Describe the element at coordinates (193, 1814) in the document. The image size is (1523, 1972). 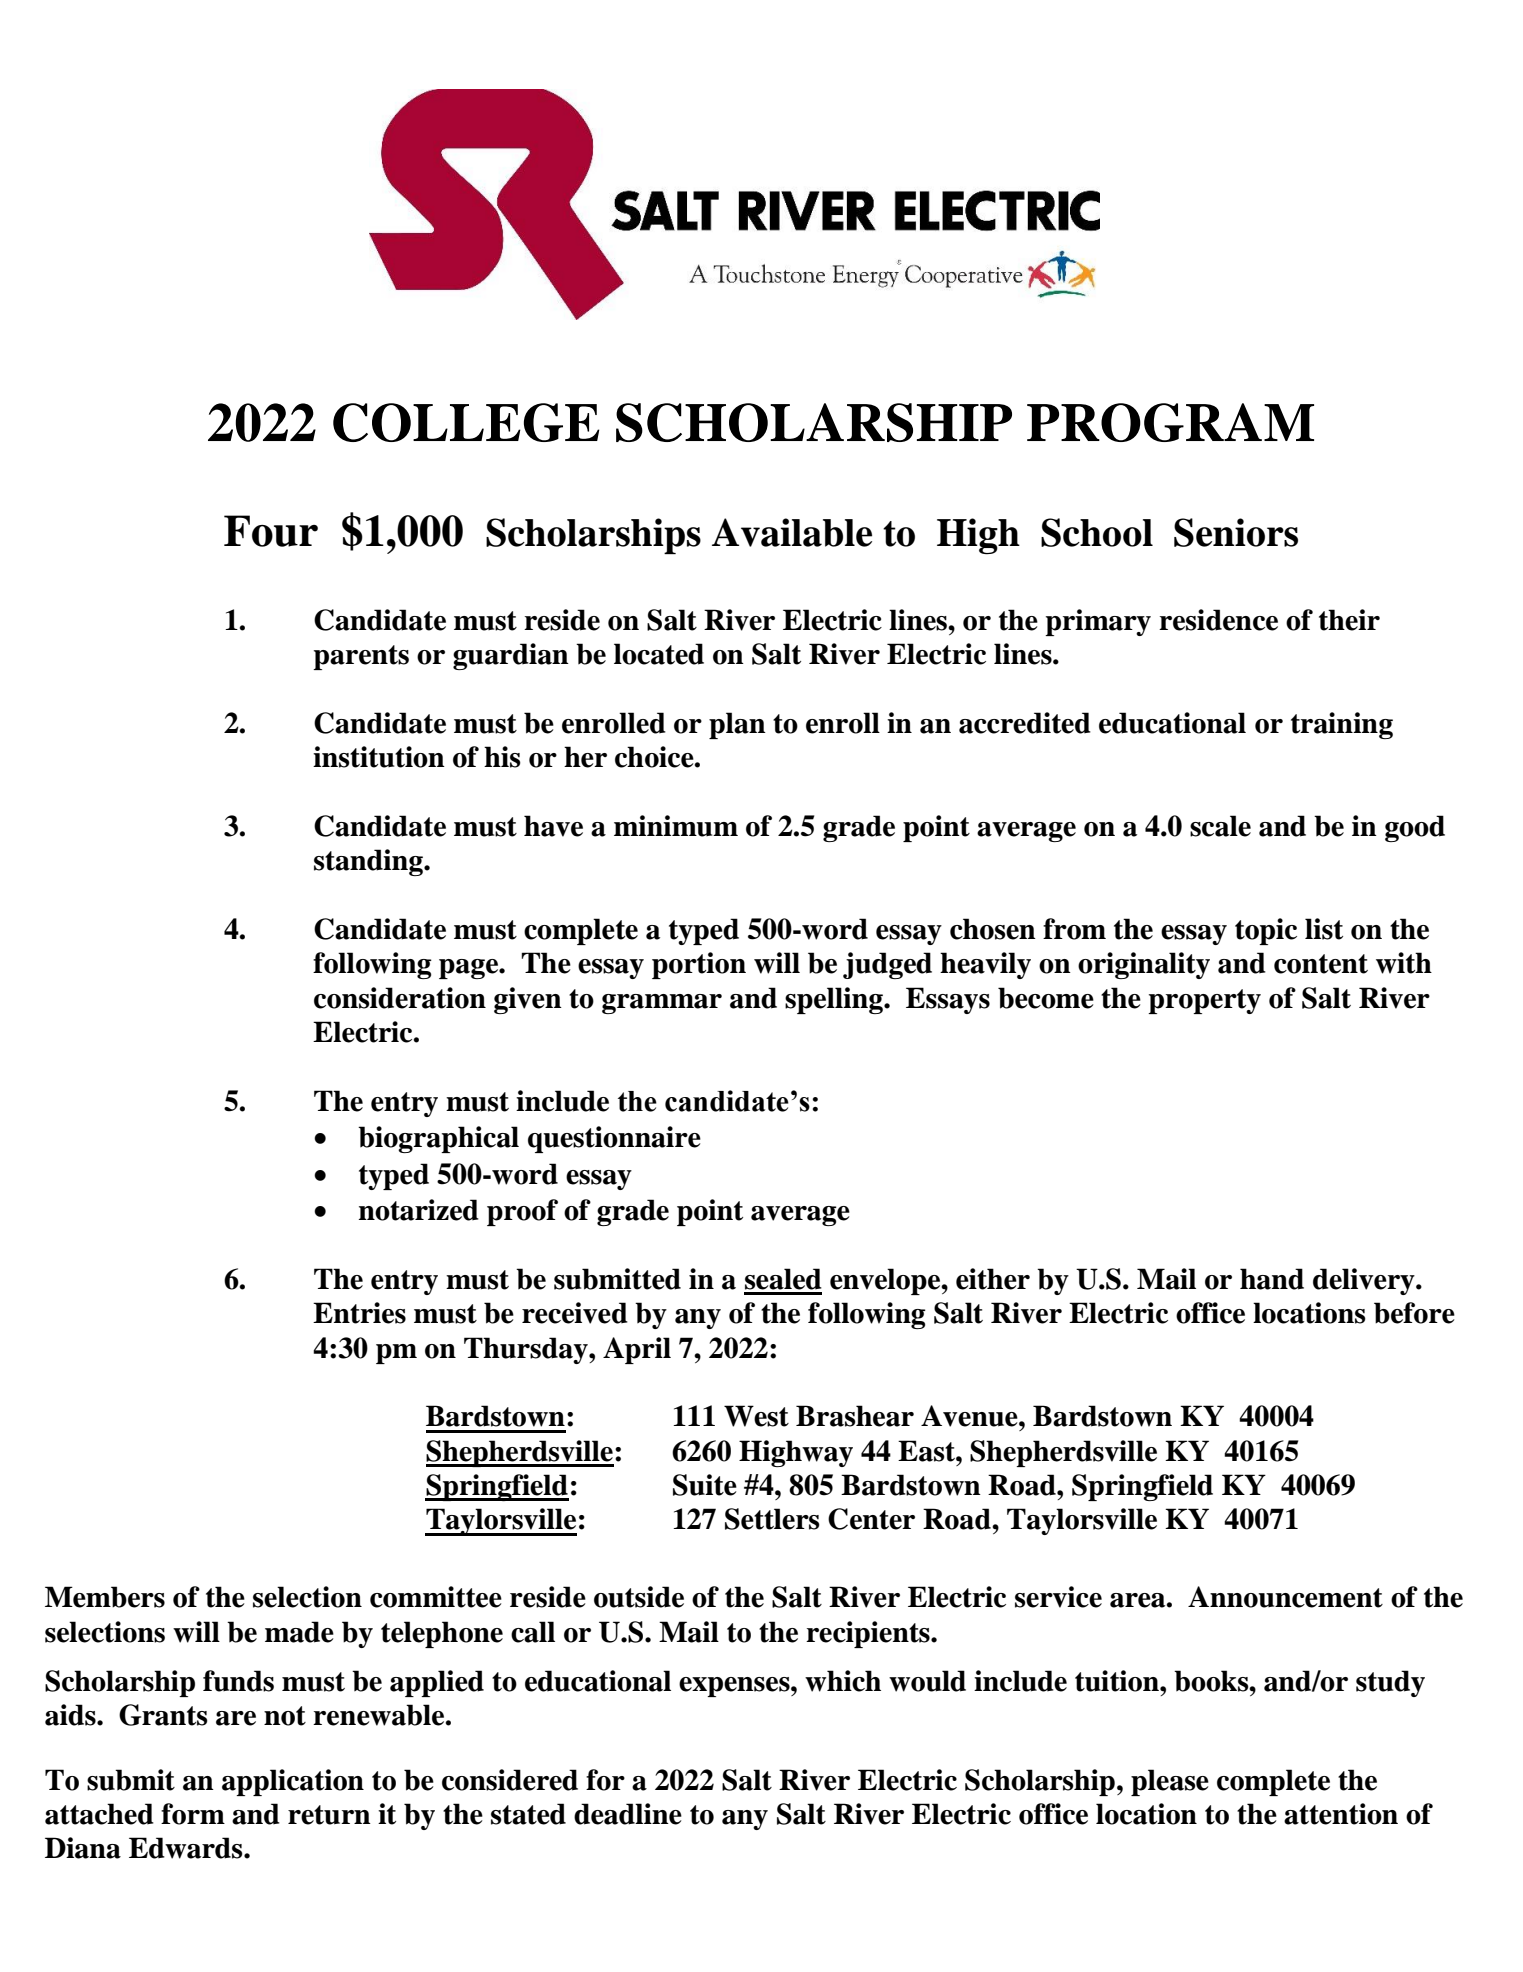
I see `form` at that location.
